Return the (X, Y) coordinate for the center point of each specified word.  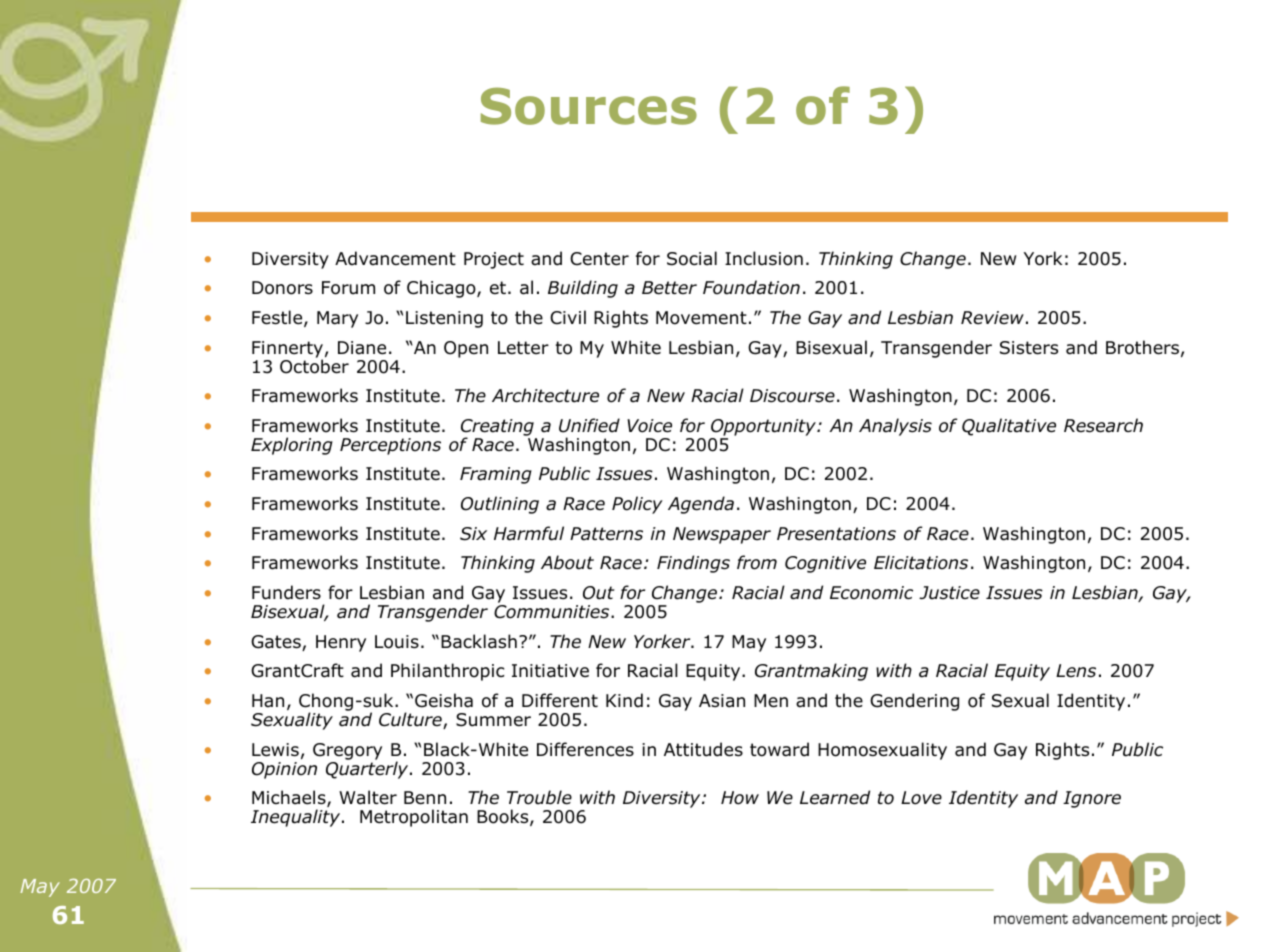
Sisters (1029, 348)
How (740, 798)
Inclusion (764, 258)
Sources (589, 106)
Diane (362, 348)
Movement (701, 318)
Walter (368, 797)
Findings (693, 564)
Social (692, 258)
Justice (949, 593)
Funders (286, 592)
